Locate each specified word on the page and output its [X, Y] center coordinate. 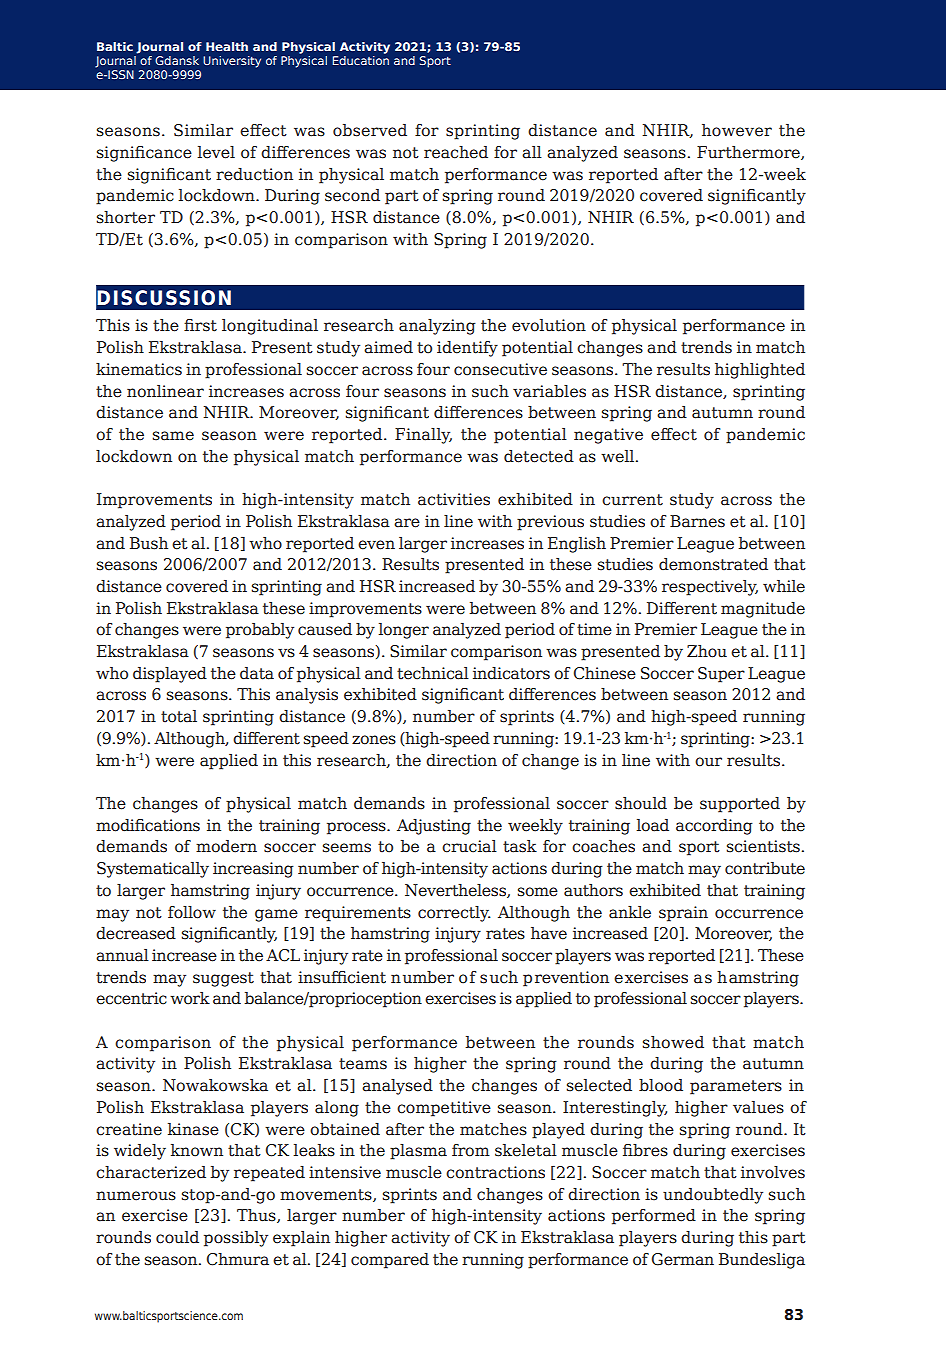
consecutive [500, 369]
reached [456, 152]
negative [608, 436]
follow [192, 912]
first [200, 325]
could [177, 1237]
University [232, 62]
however [737, 130]
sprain [683, 914]
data [257, 673]
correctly [453, 914]
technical [433, 673]
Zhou [707, 651]
